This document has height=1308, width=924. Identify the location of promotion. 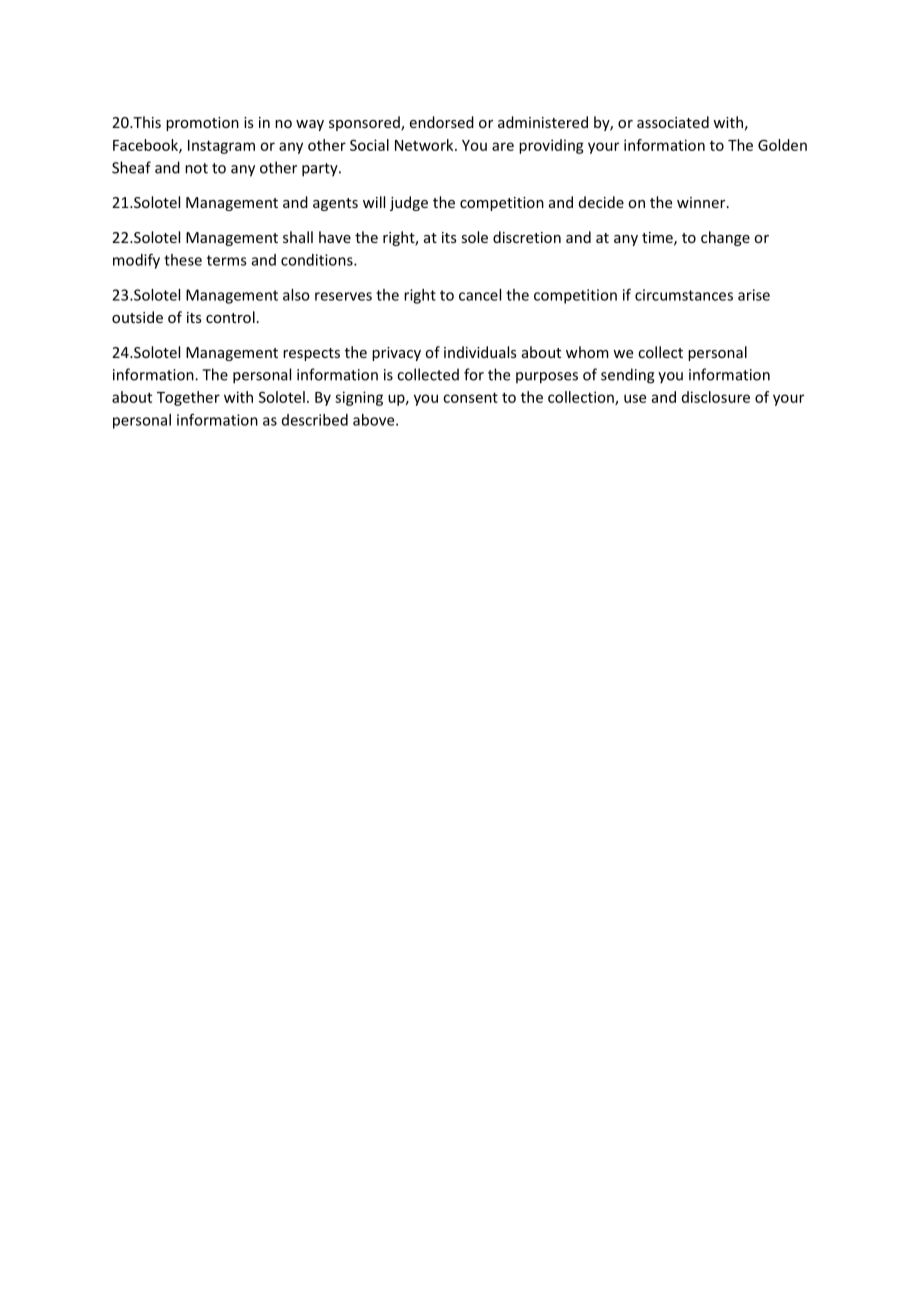
(202, 124).
